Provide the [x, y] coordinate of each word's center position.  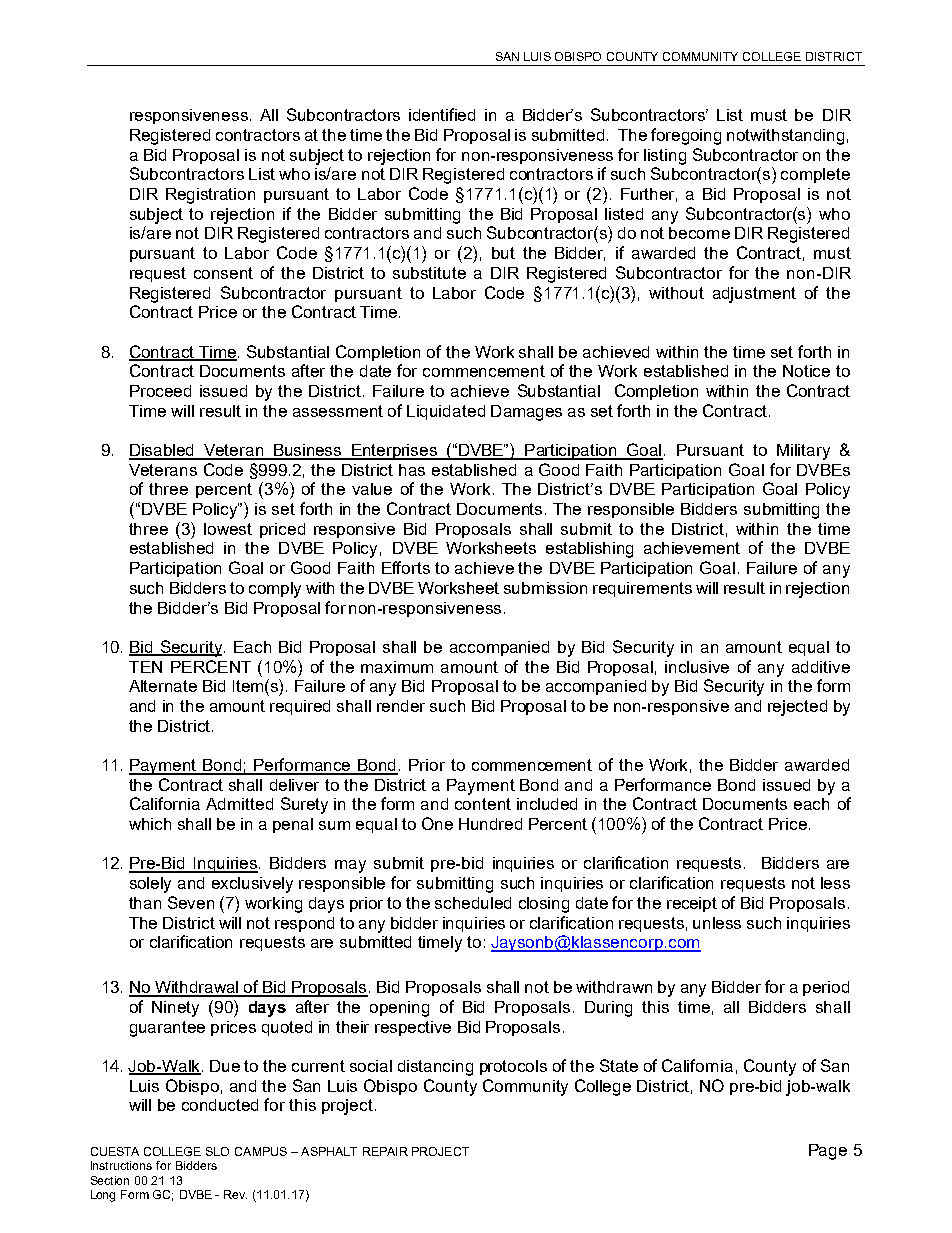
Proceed [160, 391]
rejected [797, 708]
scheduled [473, 903]
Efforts [406, 567]
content [483, 804]
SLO [217, 1151]
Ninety [175, 1009]
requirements [642, 589]
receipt [692, 904]
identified [442, 114]
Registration [210, 196]
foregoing [686, 136]
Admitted [239, 804]
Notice [806, 371]
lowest [228, 529]
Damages [526, 413]
